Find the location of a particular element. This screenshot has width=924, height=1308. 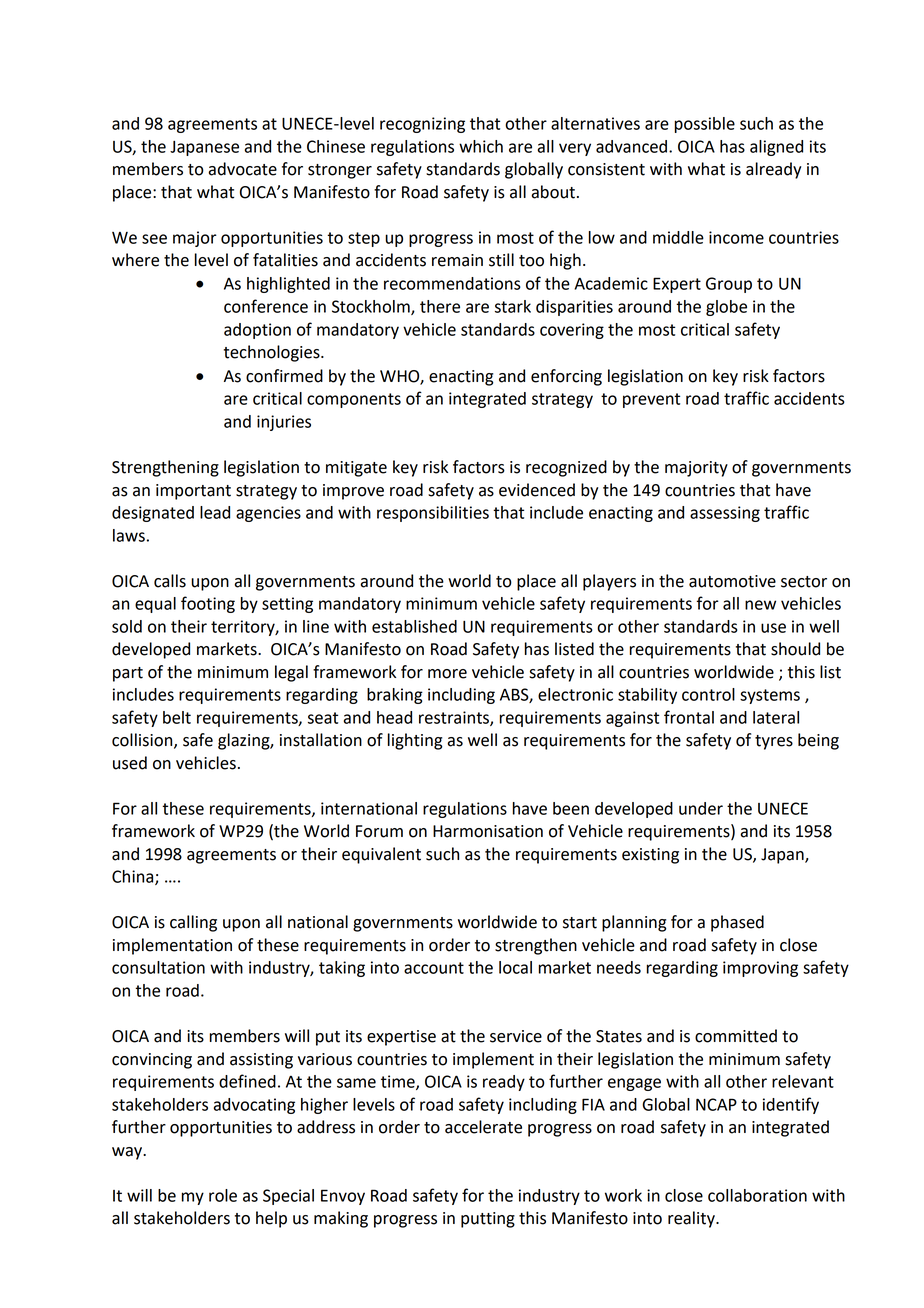

more is located at coordinates (447, 674).
